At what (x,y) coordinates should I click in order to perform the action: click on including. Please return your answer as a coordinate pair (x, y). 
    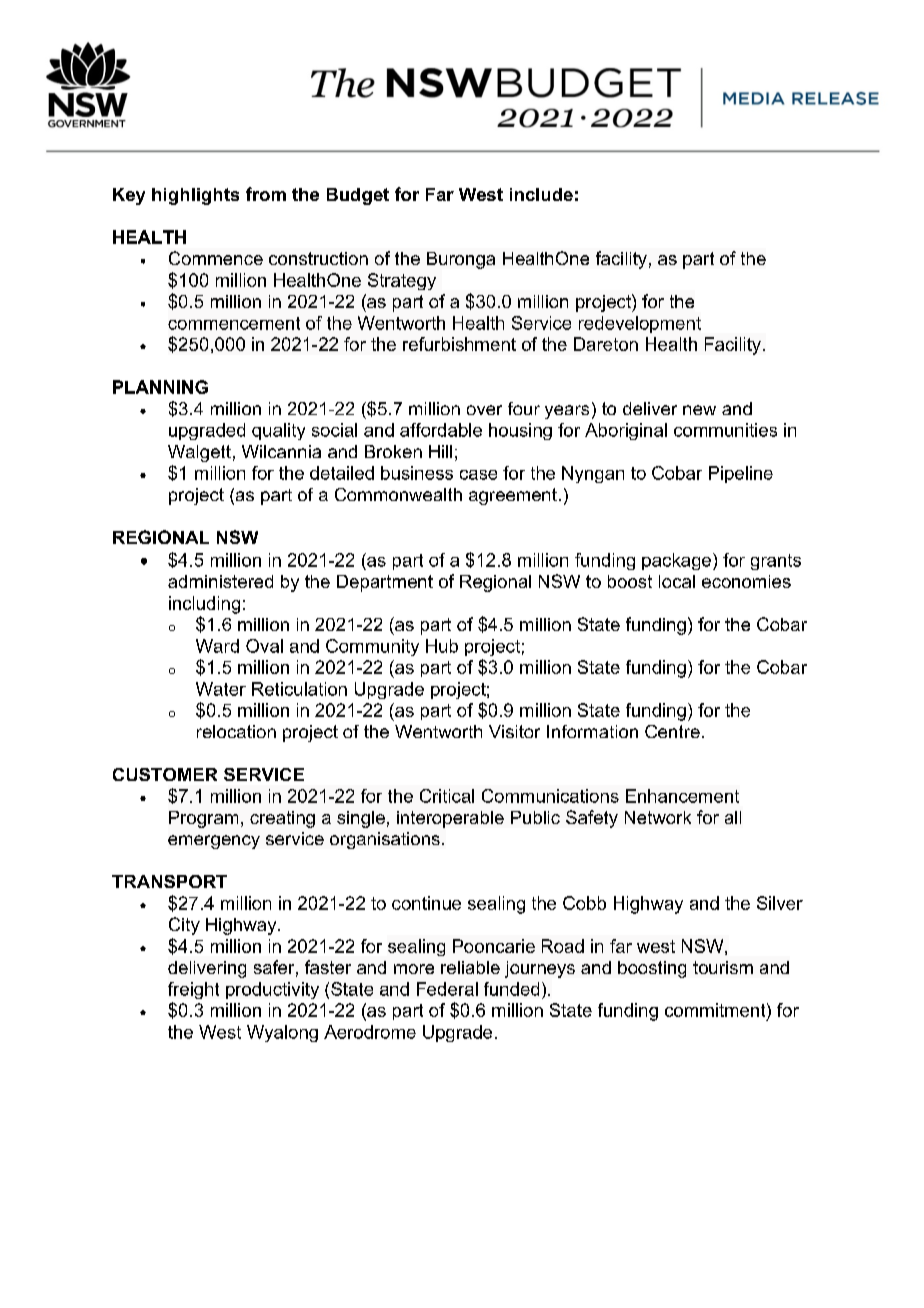
    Looking at the image, I should click on (204, 605).
